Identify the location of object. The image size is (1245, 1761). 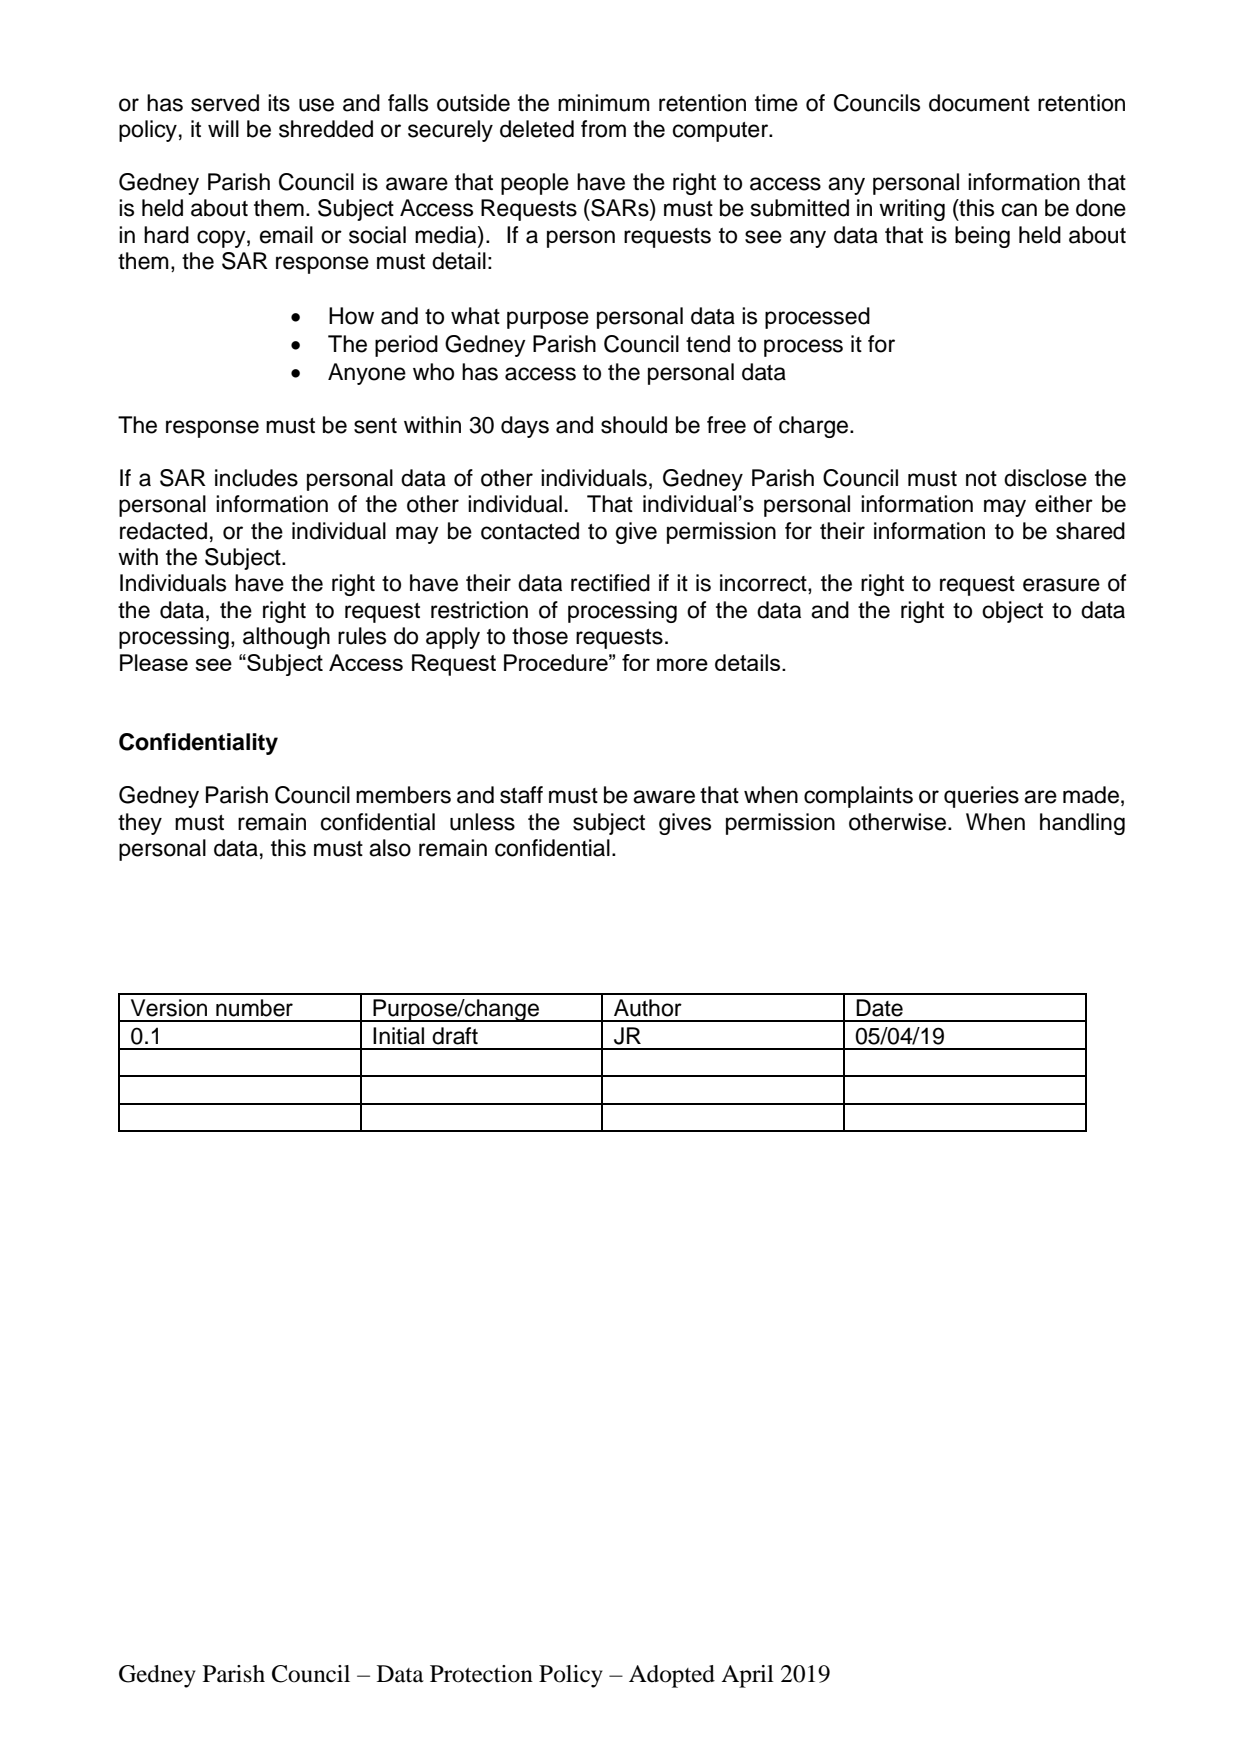
(1012, 612).
